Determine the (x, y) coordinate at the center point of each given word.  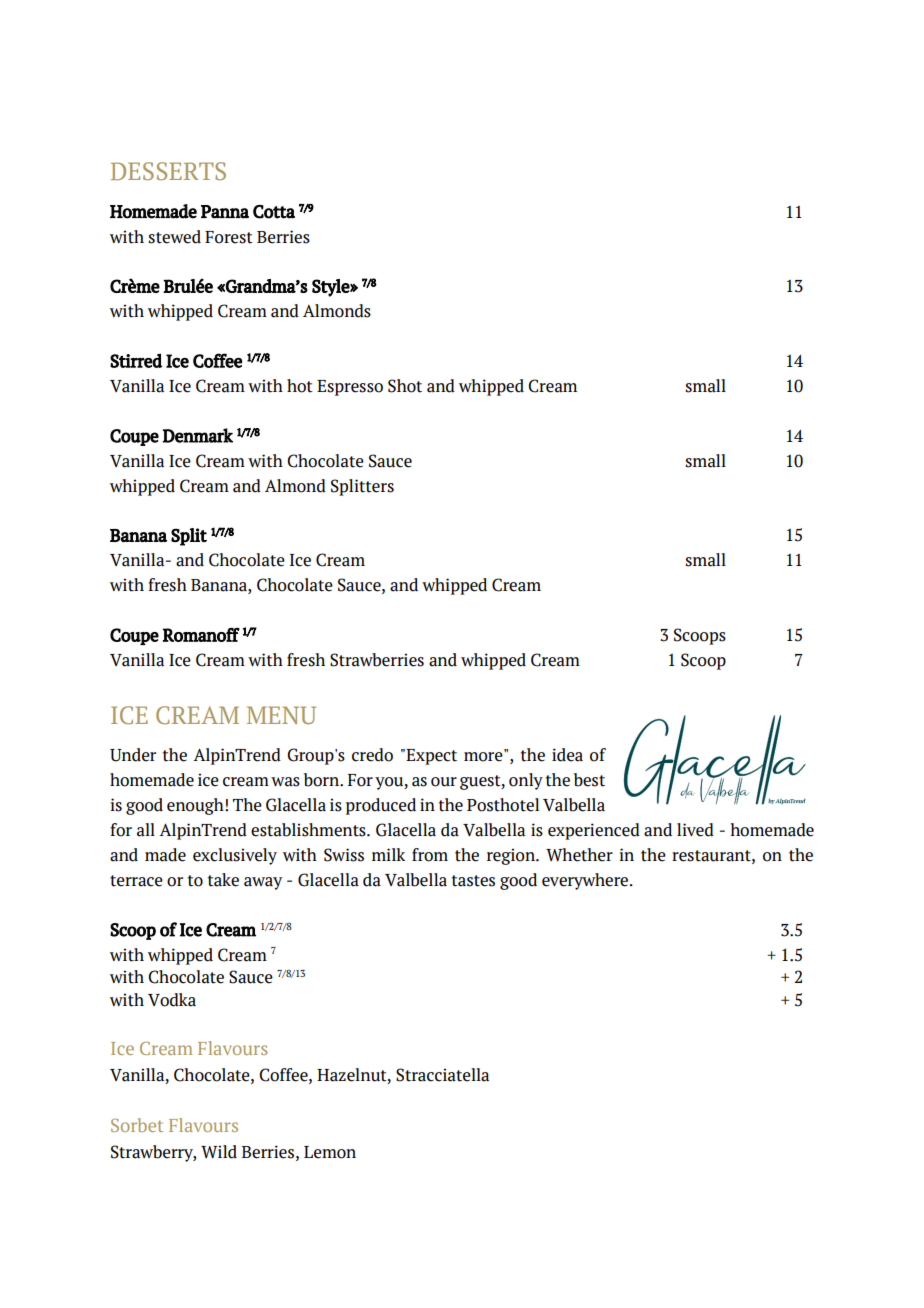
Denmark (198, 435)
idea (567, 755)
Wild (219, 1152)
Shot (405, 386)
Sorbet (137, 1125)
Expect (430, 757)
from (430, 855)
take (223, 880)
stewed (174, 237)
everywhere (586, 881)
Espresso (350, 388)
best (589, 780)
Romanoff (201, 635)
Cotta (274, 212)
